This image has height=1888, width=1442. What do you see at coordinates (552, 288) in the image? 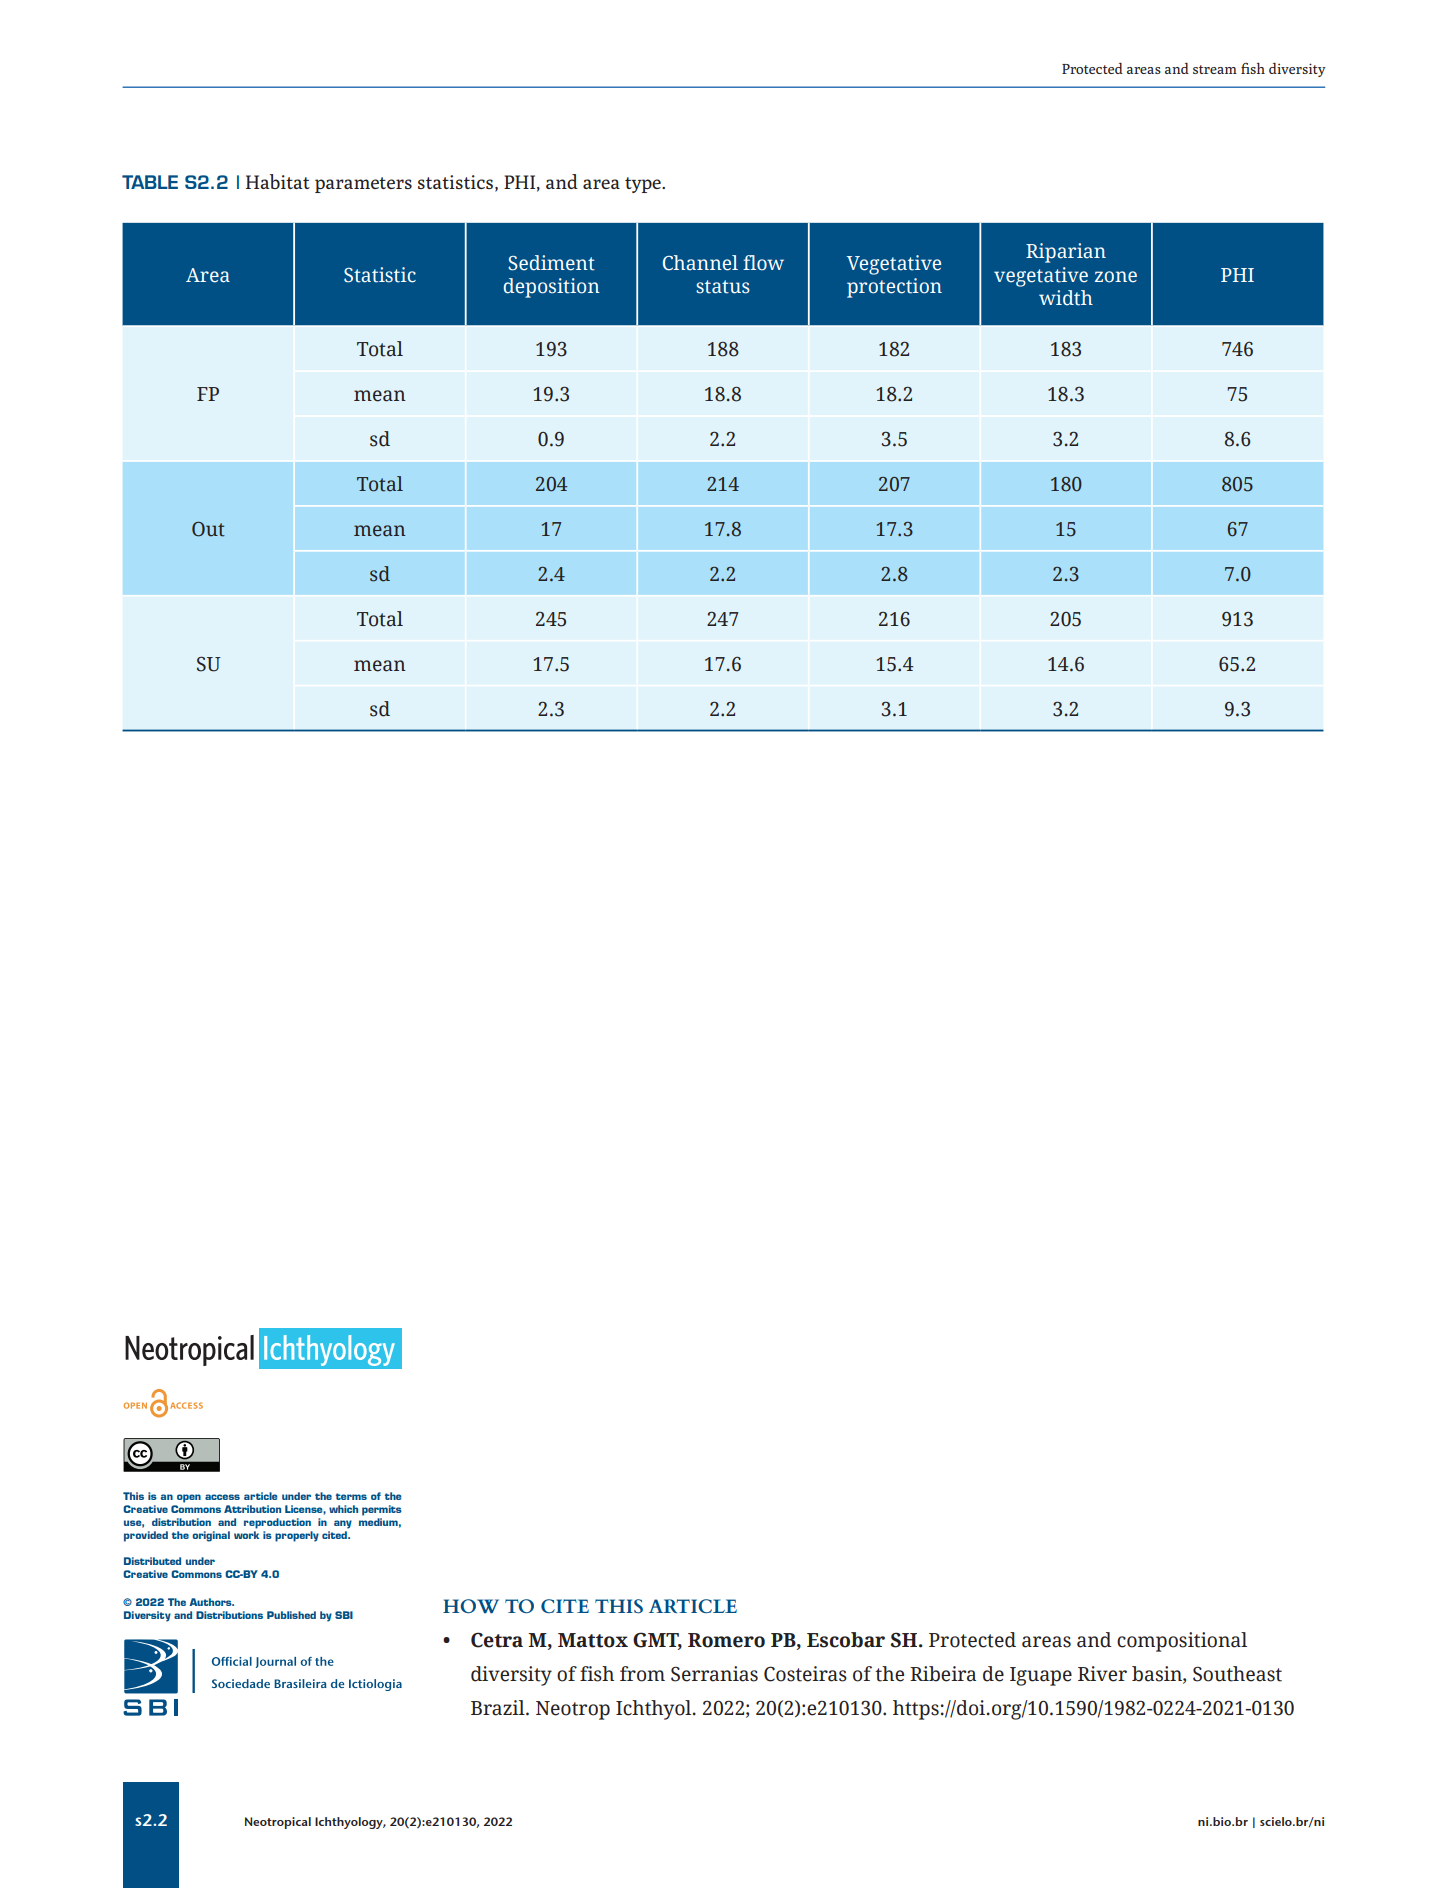
I see `deposition` at bounding box center [552, 288].
